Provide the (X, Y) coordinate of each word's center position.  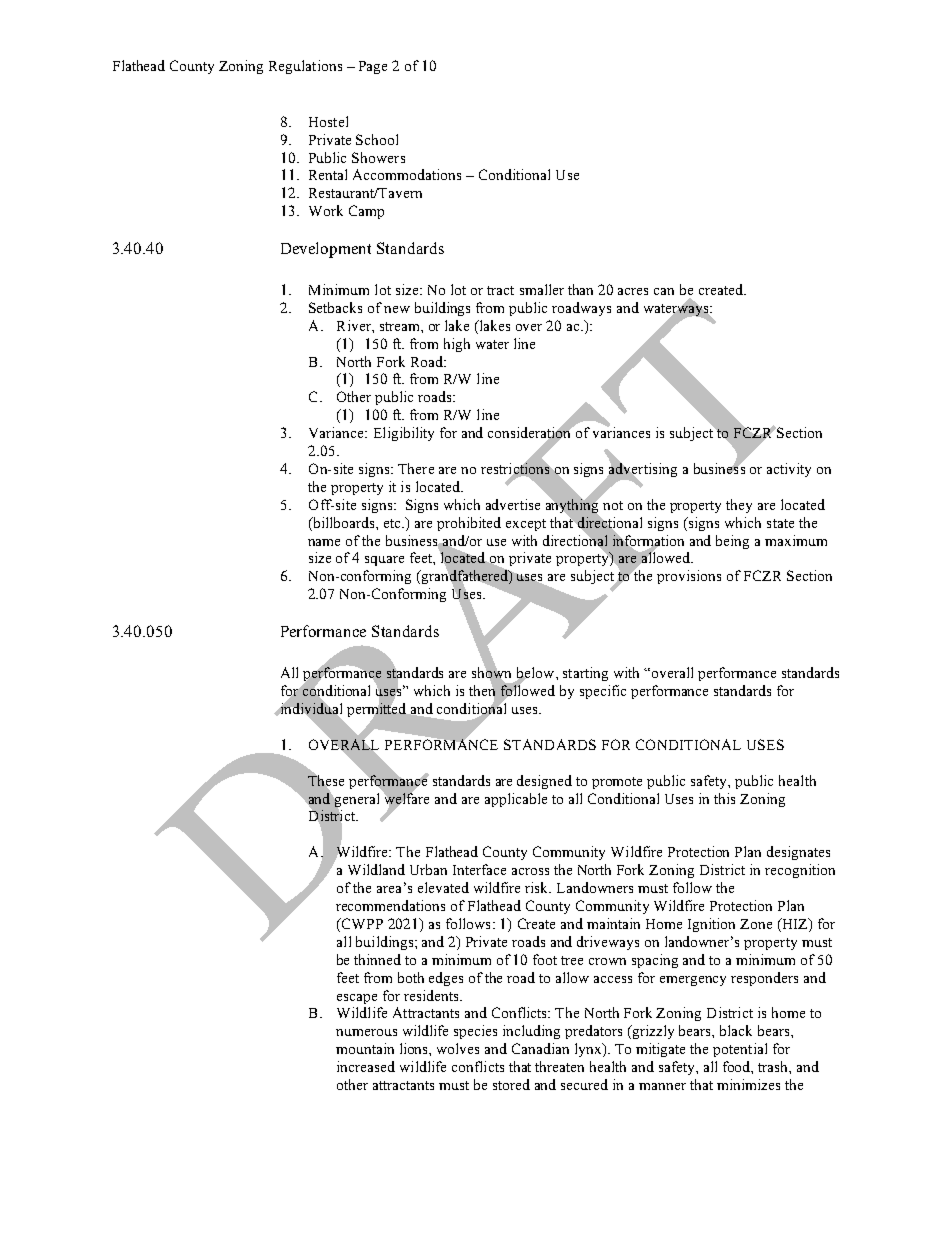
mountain (365, 1048)
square (384, 561)
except (526, 525)
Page (373, 67)
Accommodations (407, 174)
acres (633, 291)
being (732, 542)
